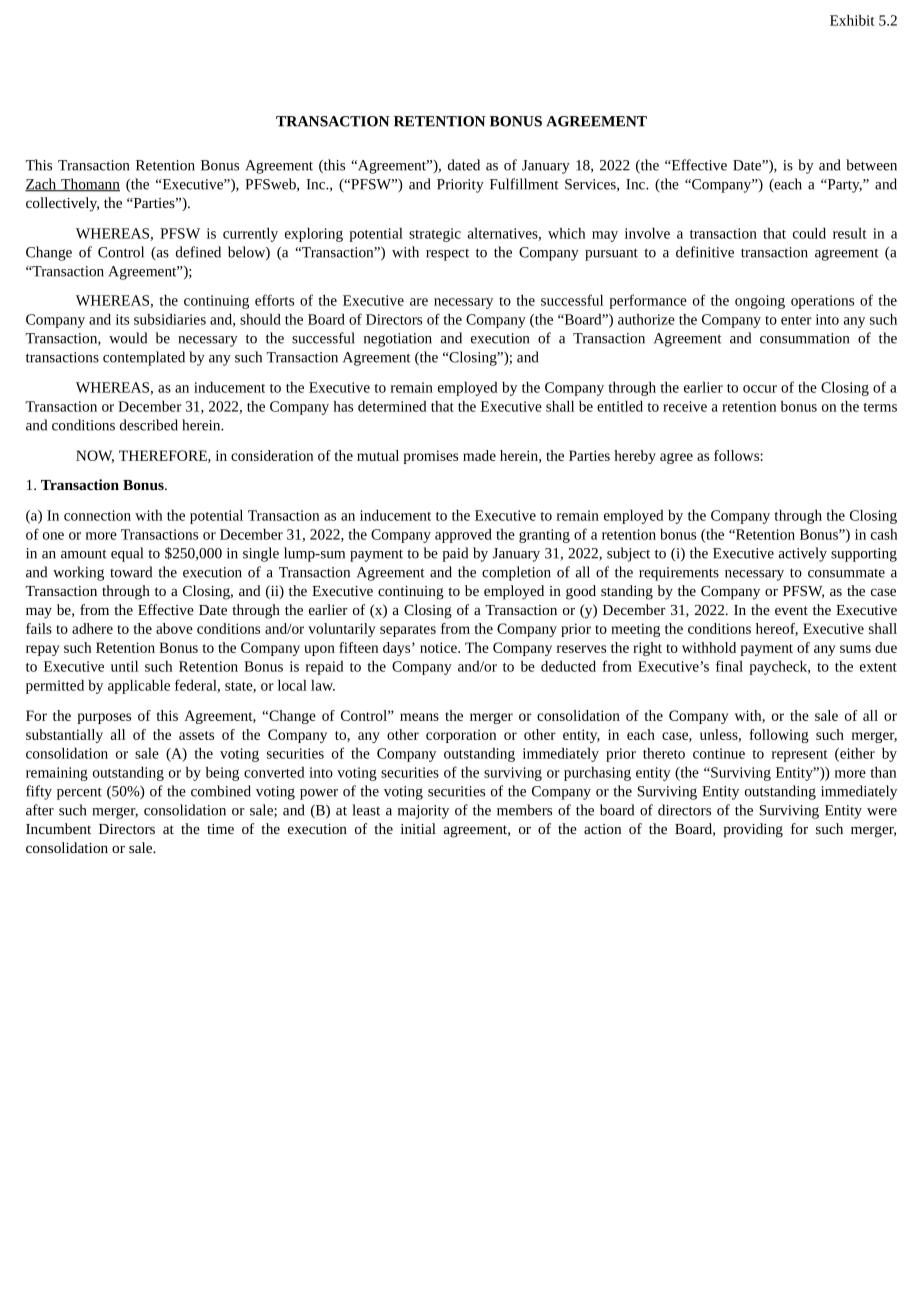  What do you see at coordinates (803, 554) in the page?
I see `actively` at bounding box center [803, 554].
